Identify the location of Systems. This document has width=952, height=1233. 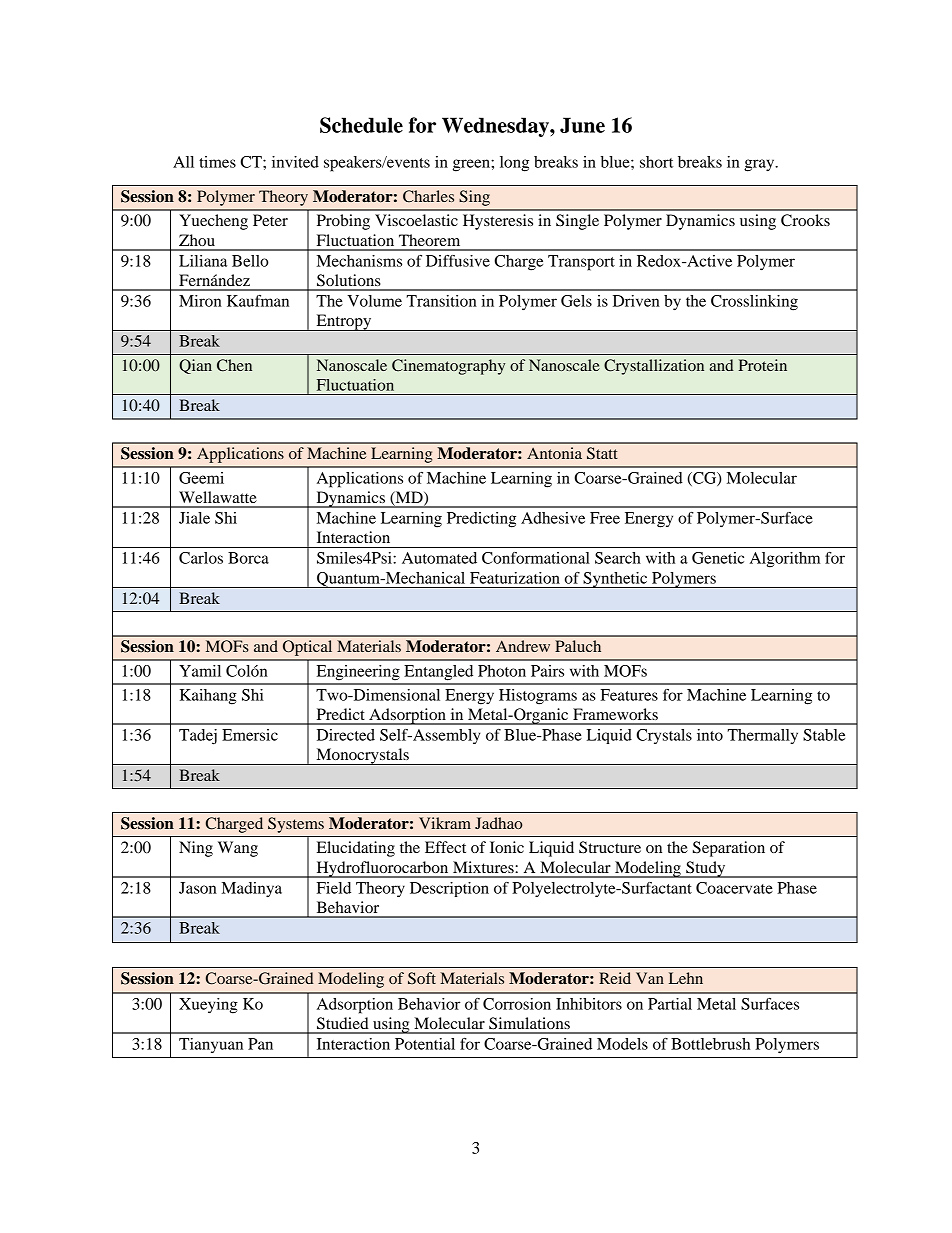
(296, 825).
